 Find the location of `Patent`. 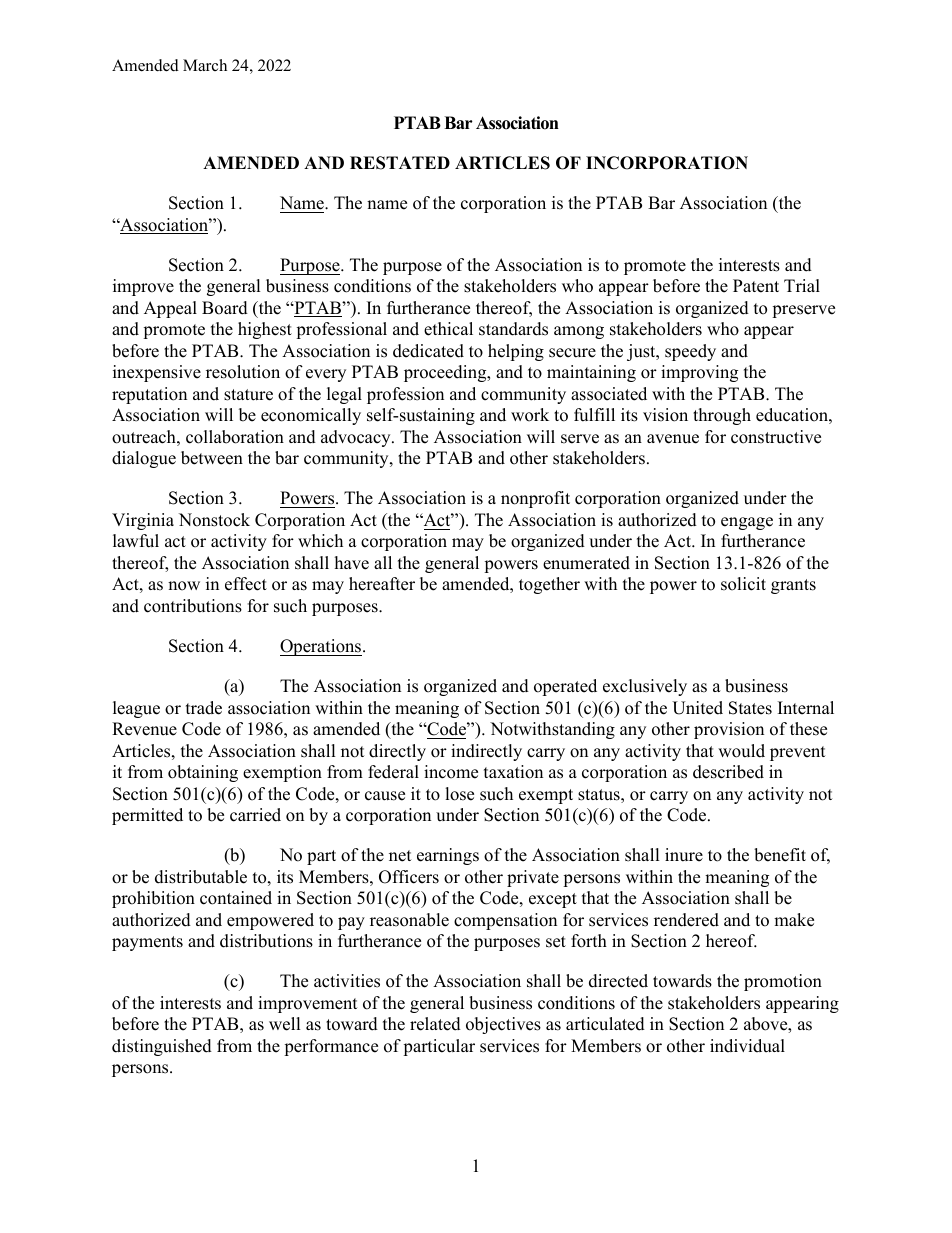

Patent is located at coordinates (756, 286).
